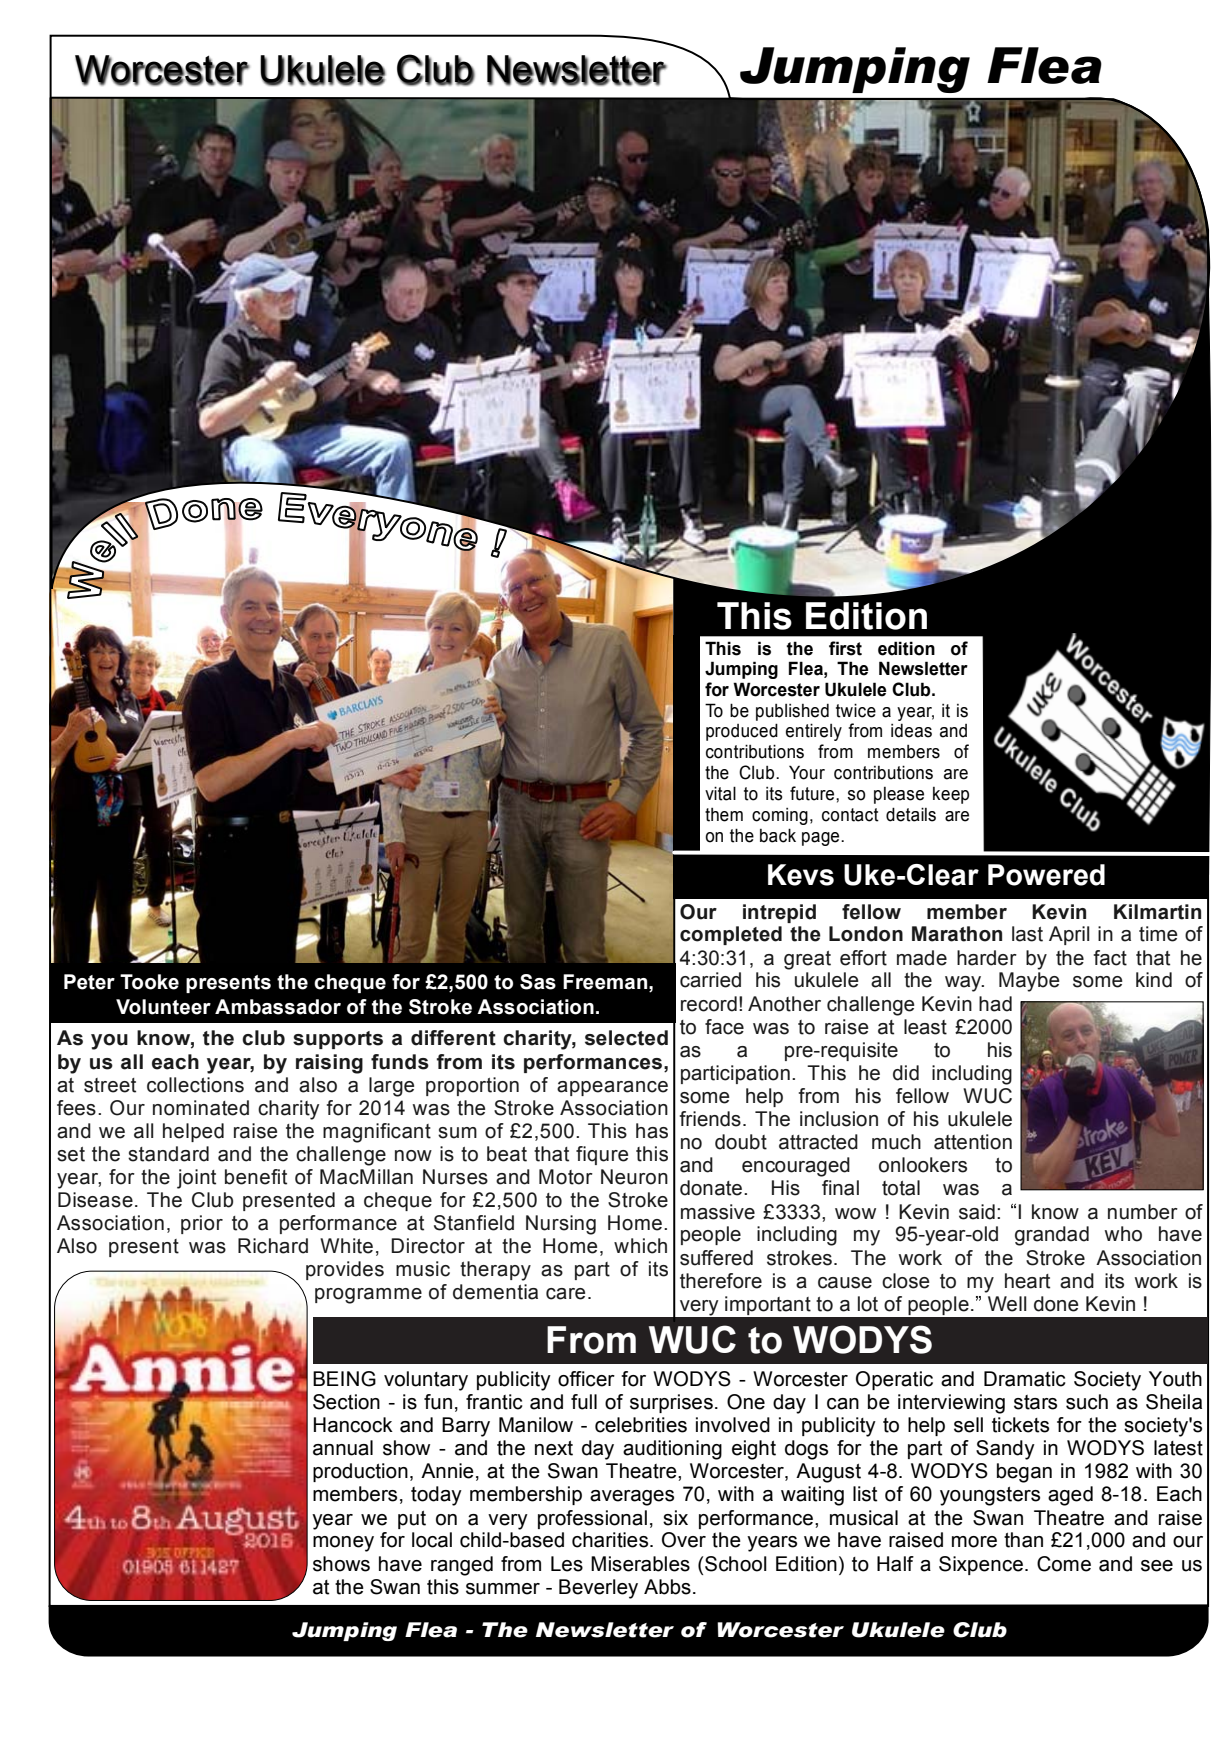 The height and width of the screenshot is (1740, 1230). I want to click on Powered, so click(1046, 875).
